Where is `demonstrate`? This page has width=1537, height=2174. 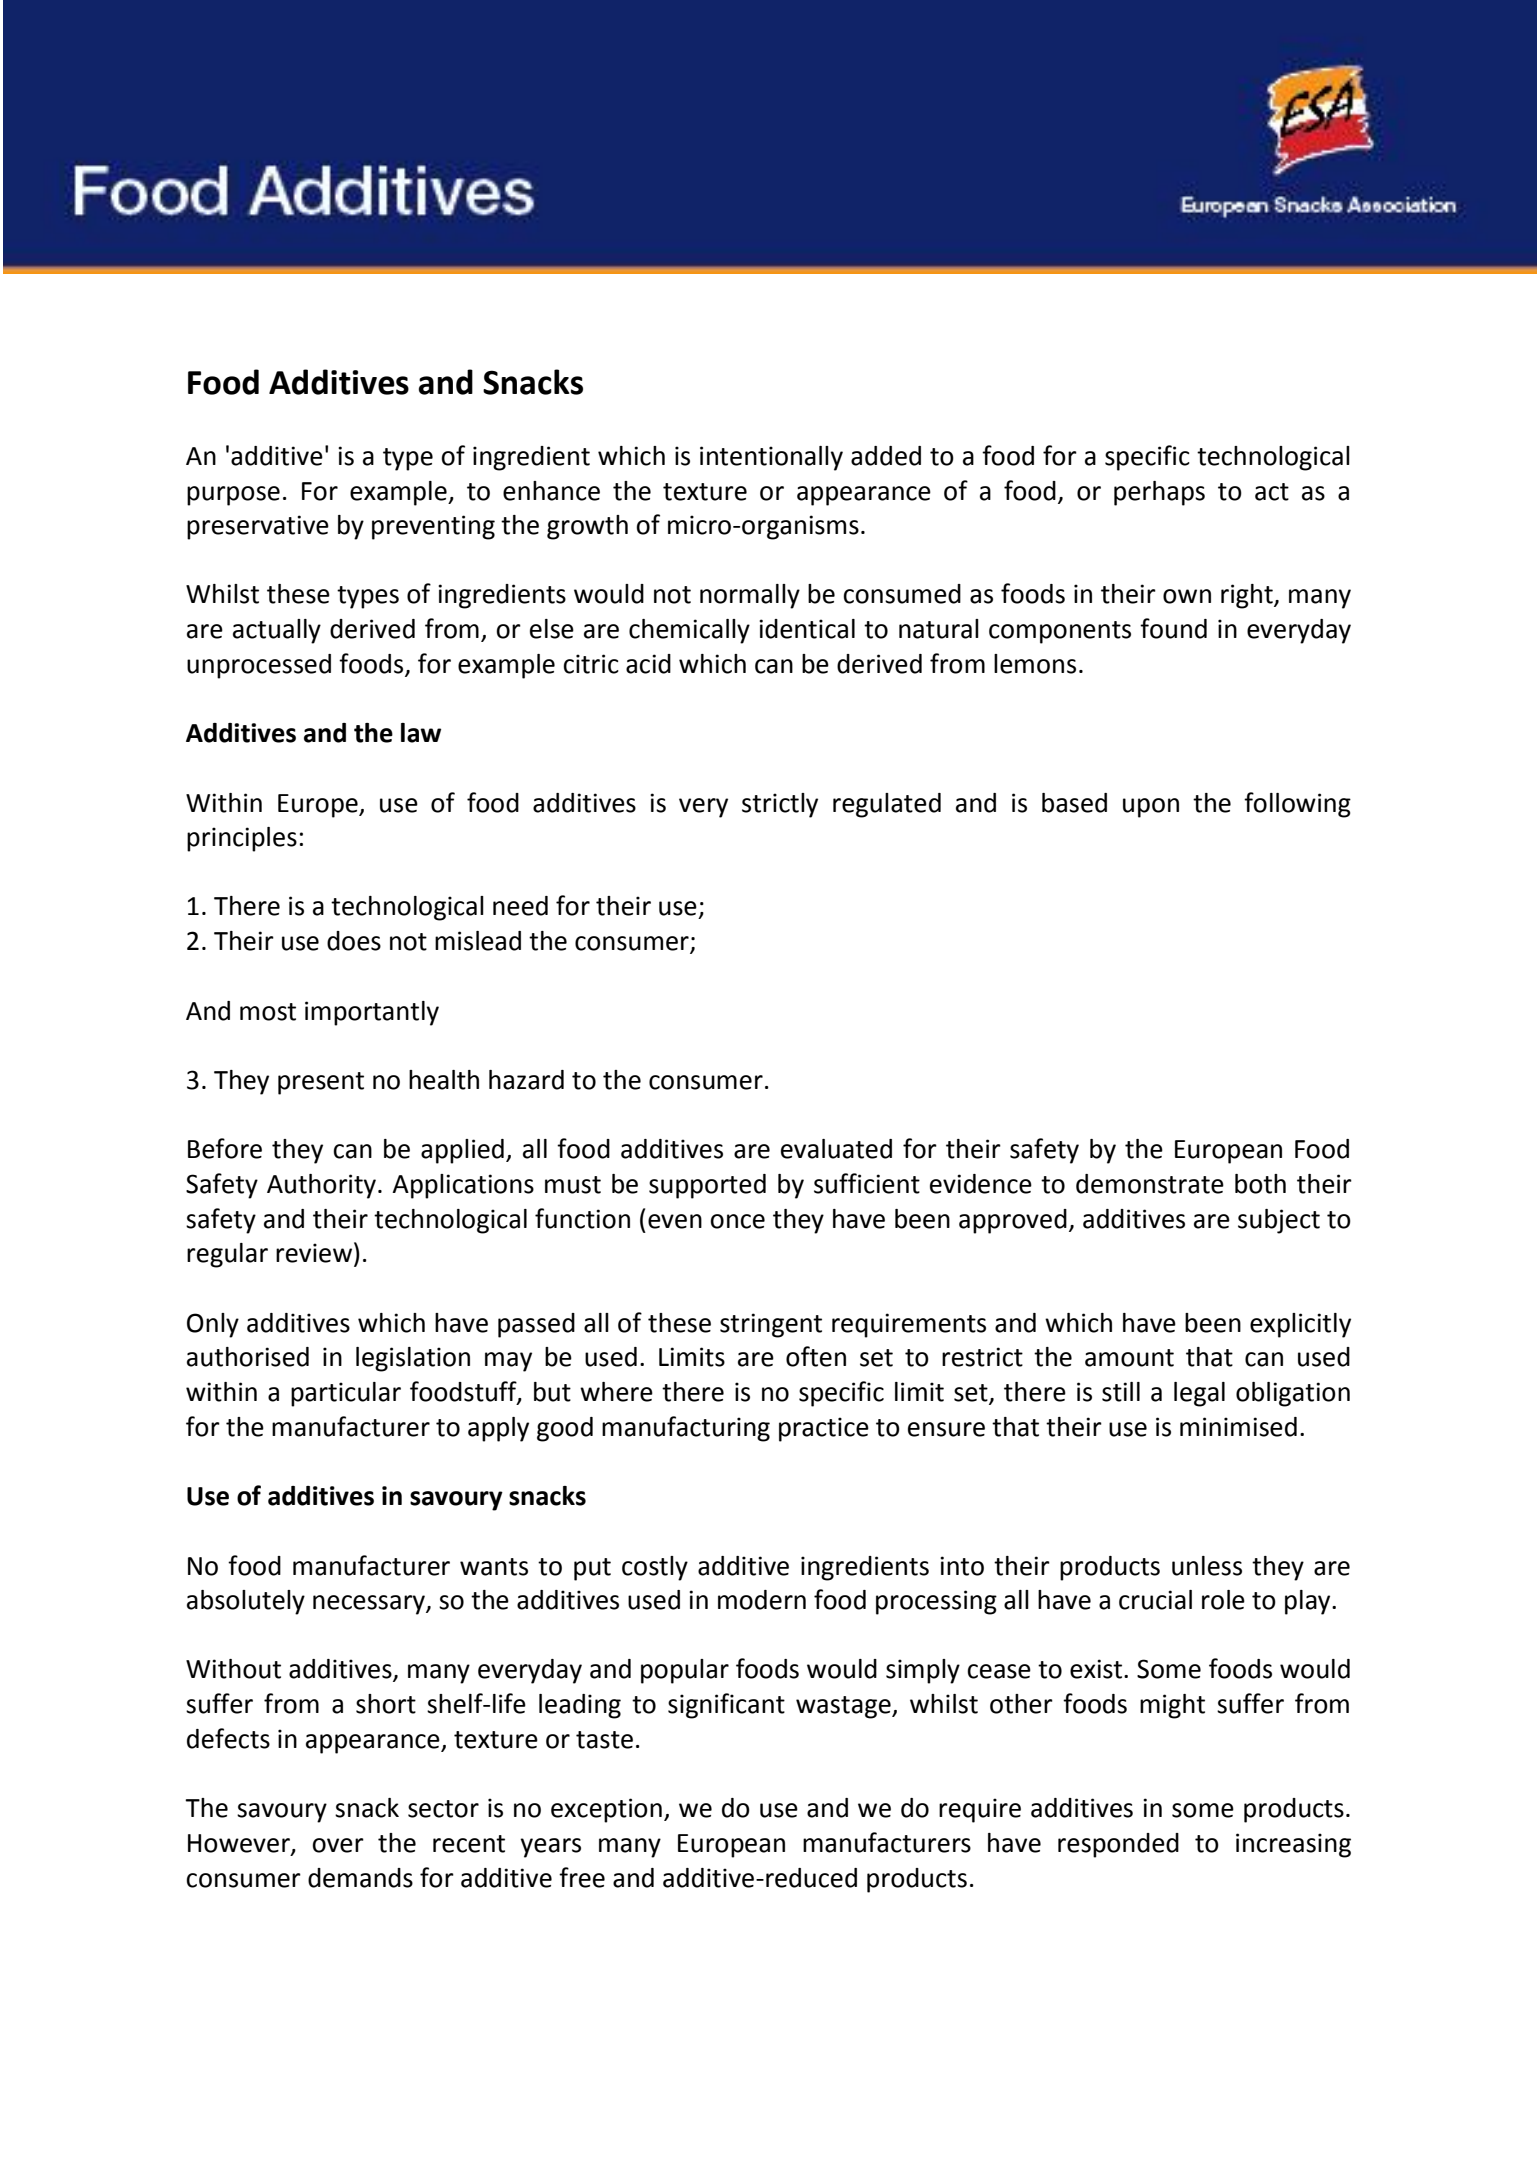 demonstrate is located at coordinates (1150, 1184).
